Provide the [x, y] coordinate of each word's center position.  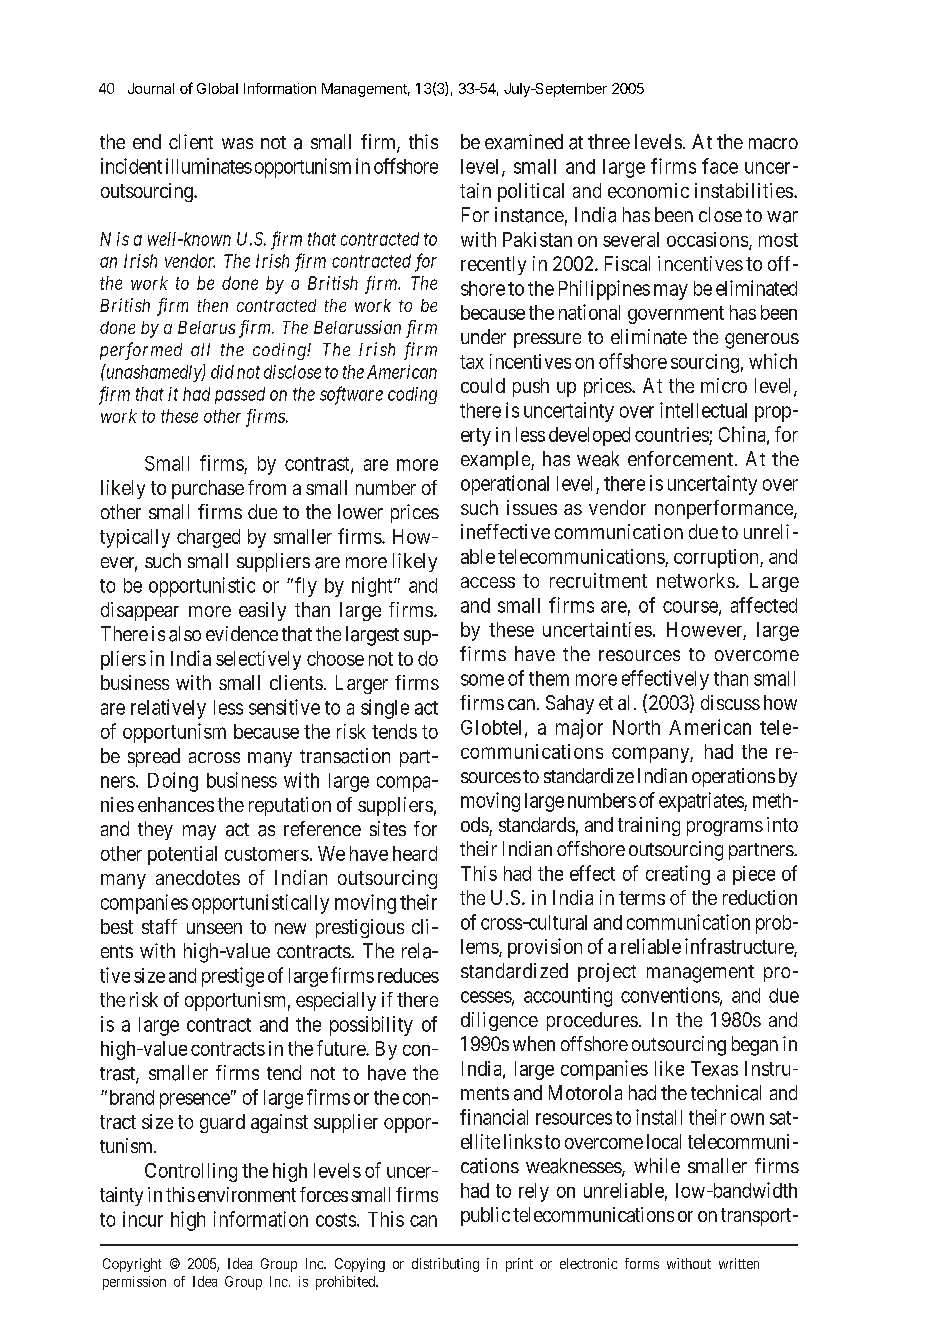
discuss [730, 702]
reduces [408, 975]
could [483, 385]
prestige [233, 977]
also [185, 634]
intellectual [703, 410]
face [720, 166]
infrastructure [740, 947]
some [482, 680]
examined [524, 142]
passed [240, 395]
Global [217, 88]
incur [143, 1219]
